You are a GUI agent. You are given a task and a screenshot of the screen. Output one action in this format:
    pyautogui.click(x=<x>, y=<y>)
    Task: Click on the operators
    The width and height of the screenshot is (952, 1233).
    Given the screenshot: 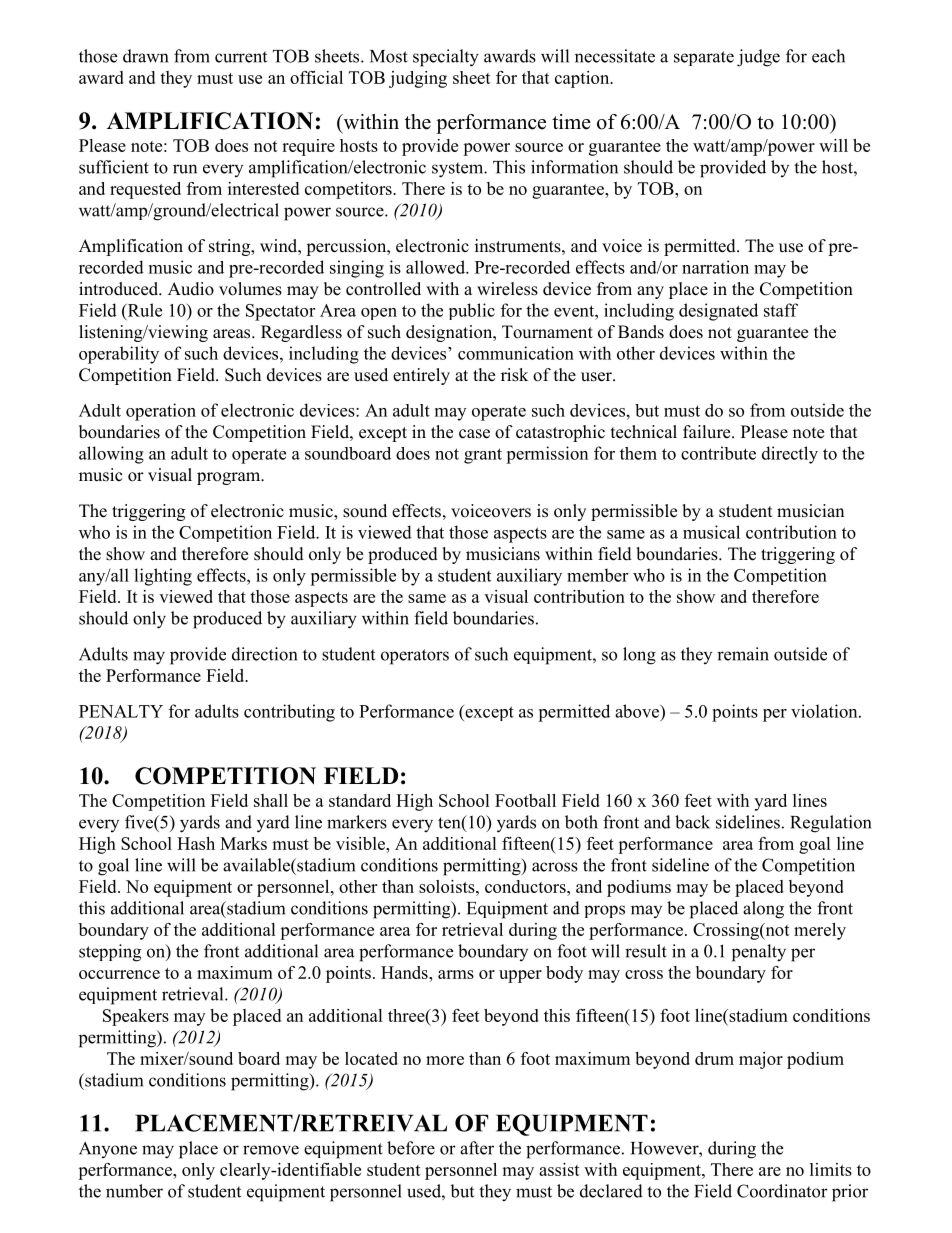 What is the action you would take?
    pyautogui.click(x=415, y=657)
